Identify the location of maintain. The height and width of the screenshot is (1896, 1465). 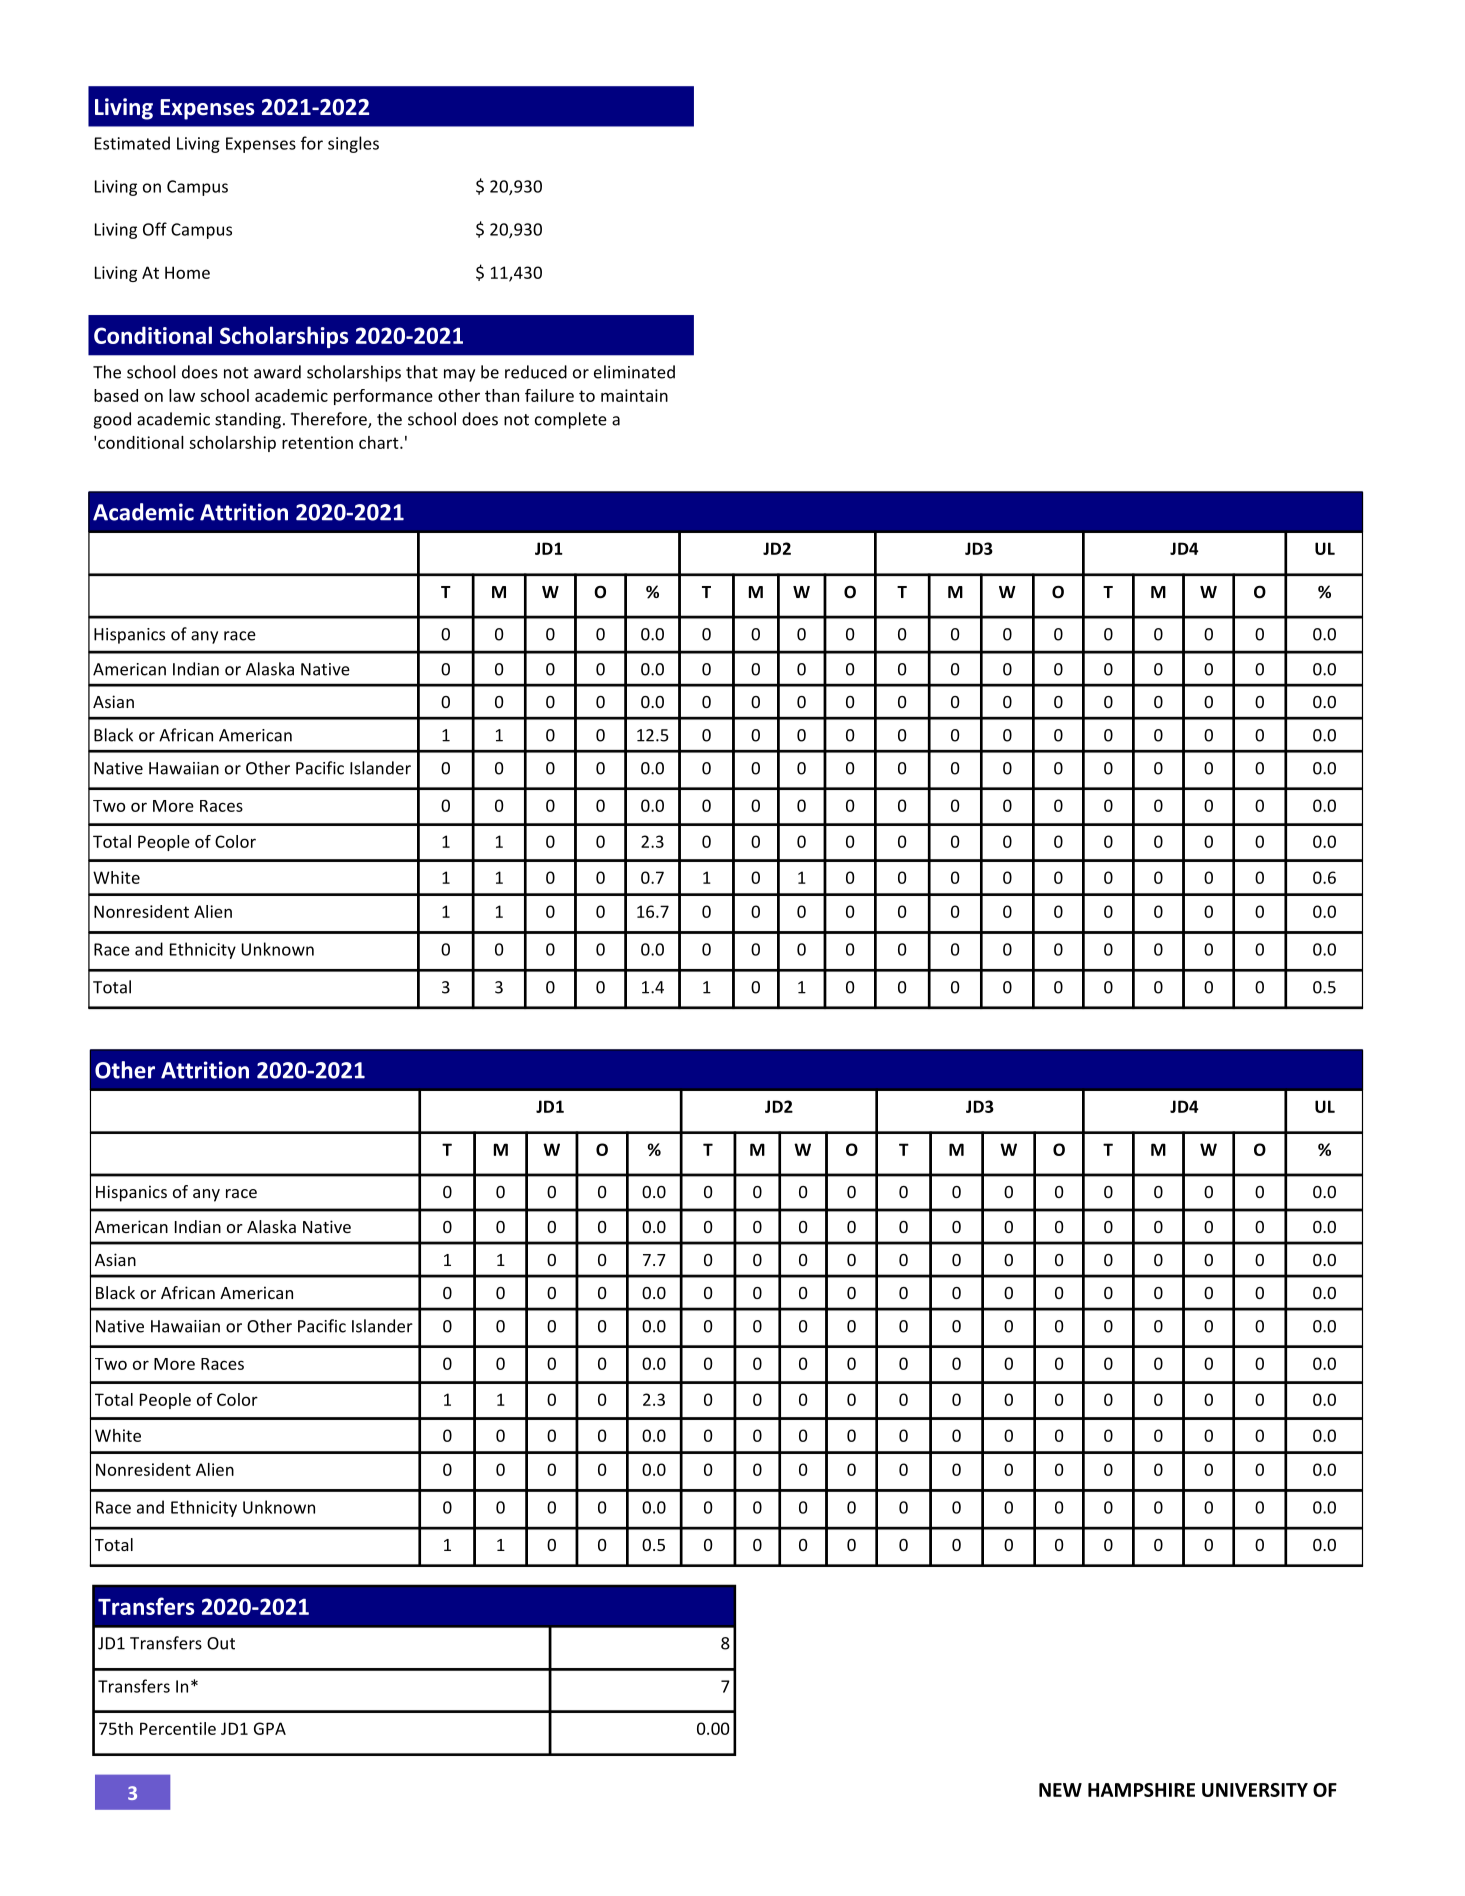
(634, 395).
